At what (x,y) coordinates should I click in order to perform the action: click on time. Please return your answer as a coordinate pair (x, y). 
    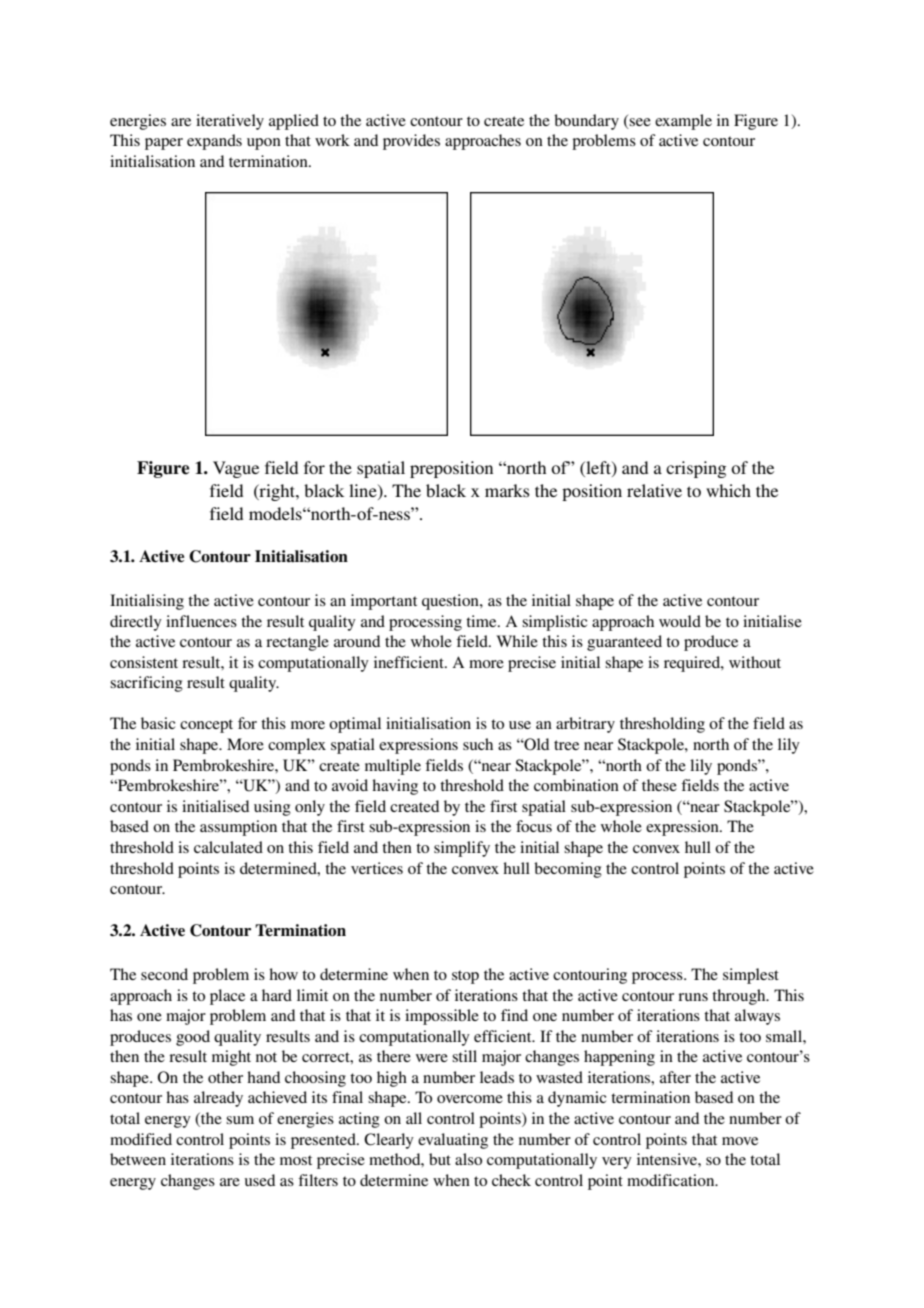
    Looking at the image, I should click on (482, 621).
